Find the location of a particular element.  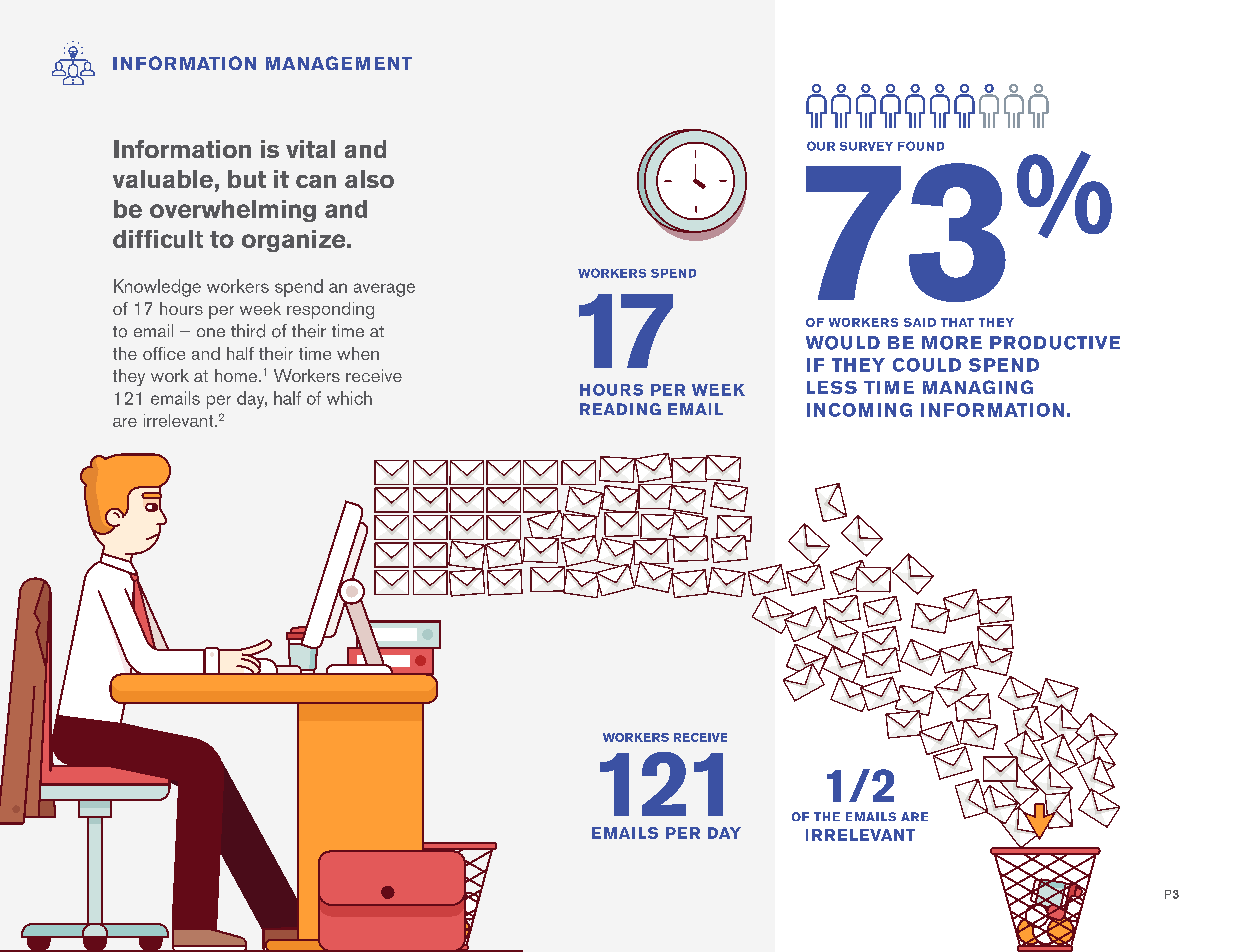

SURVEY is located at coordinates (866, 146).
